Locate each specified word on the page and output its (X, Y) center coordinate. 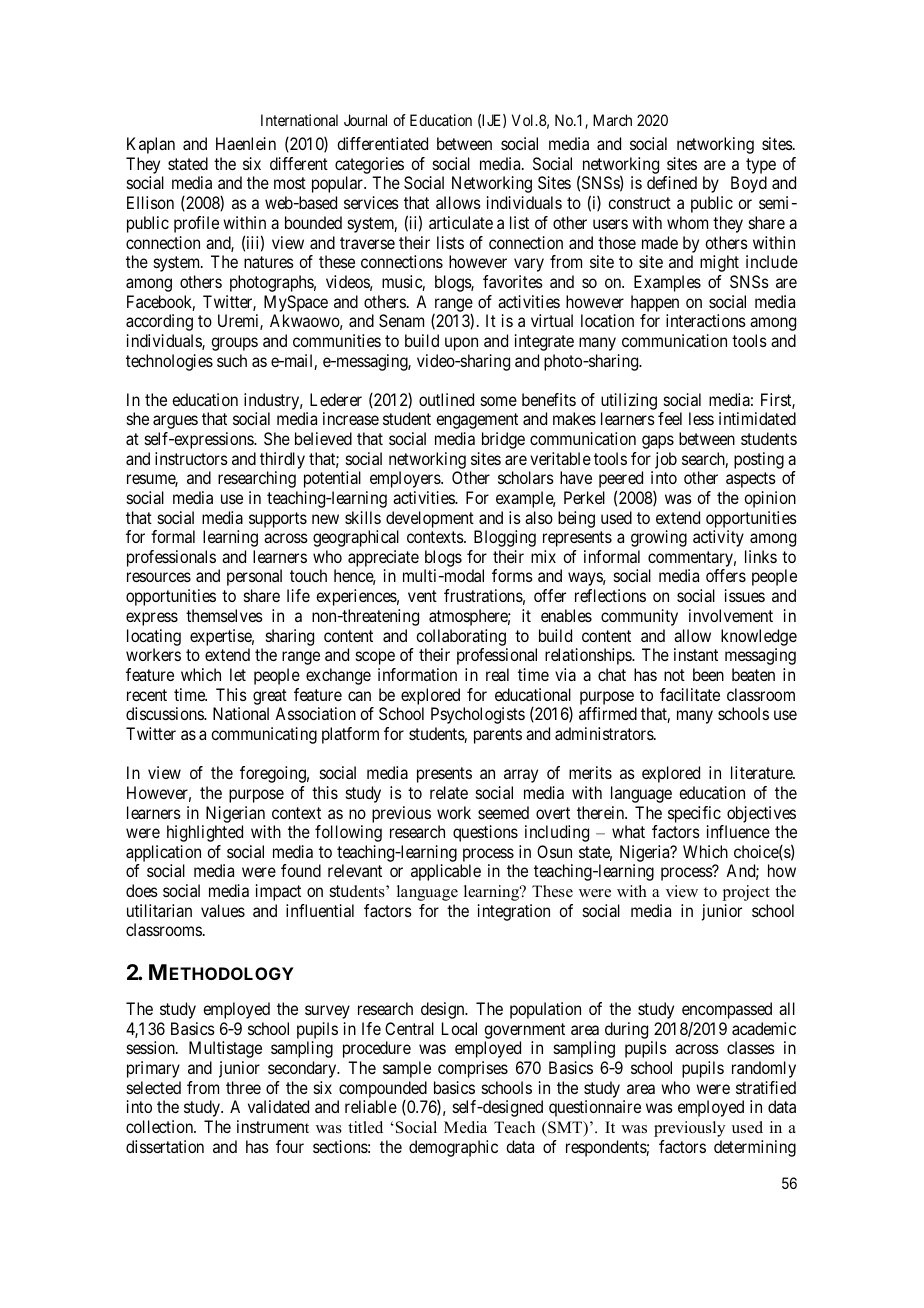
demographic (453, 1148)
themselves (224, 615)
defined (672, 182)
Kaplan (151, 145)
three (243, 1087)
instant (696, 654)
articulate (461, 222)
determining (755, 1148)
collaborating (461, 637)
